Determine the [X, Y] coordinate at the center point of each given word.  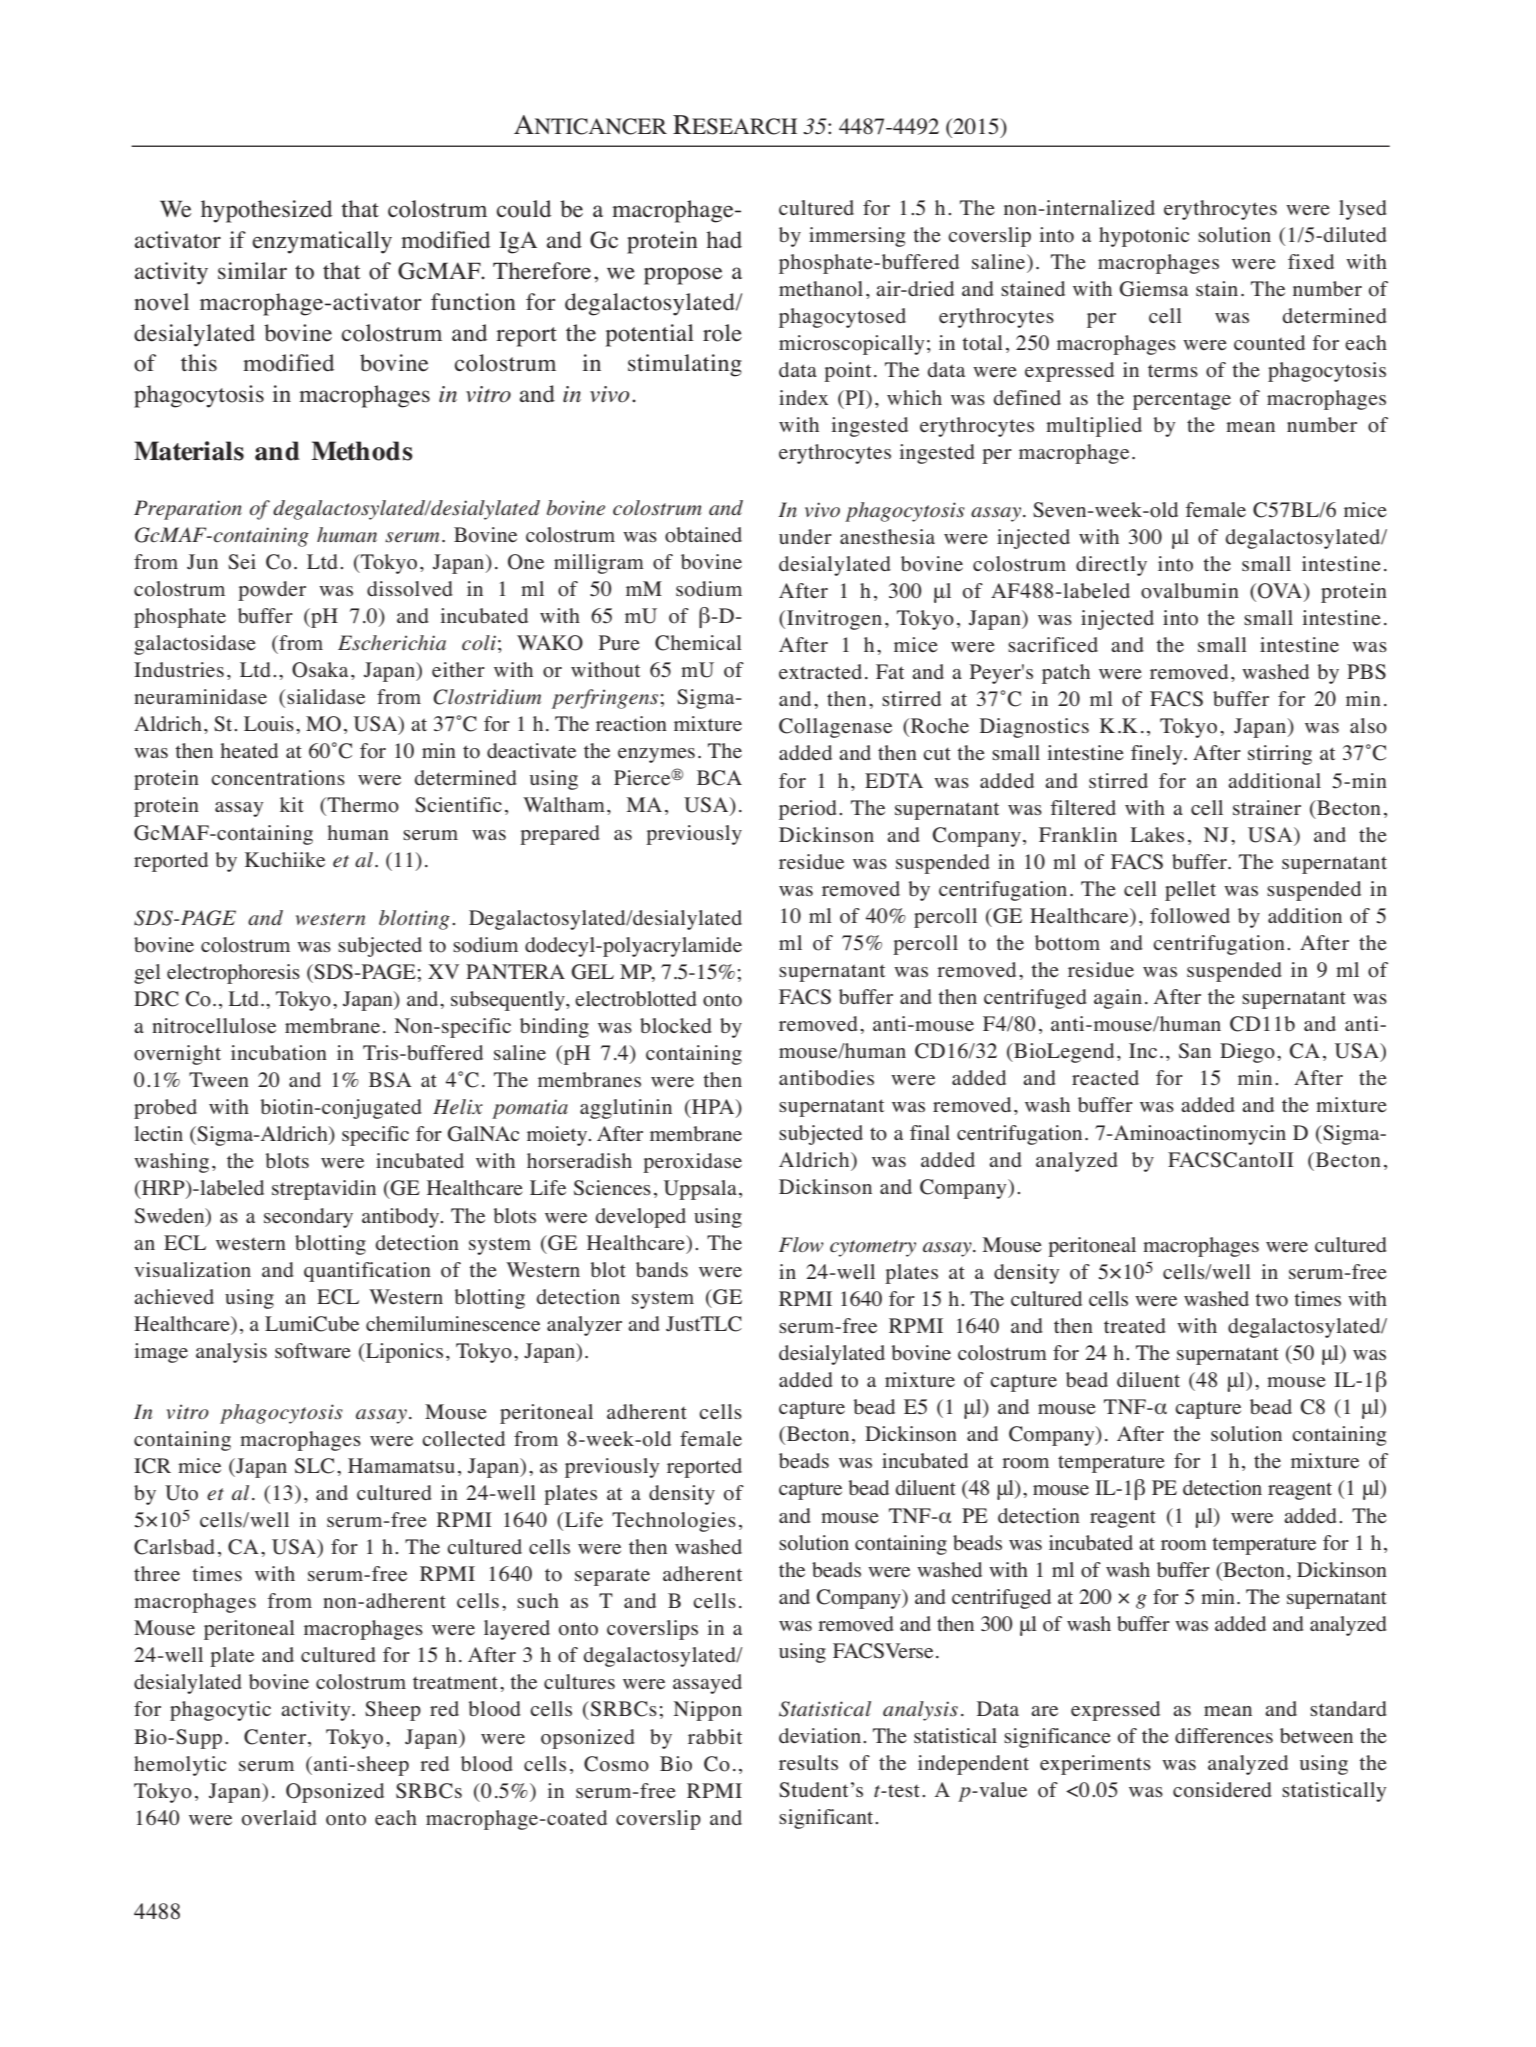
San [1195, 1051]
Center [276, 1737]
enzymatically [322, 242]
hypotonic [1144, 237]
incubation [279, 1053]
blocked [676, 1026]
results [808, 1762]
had [724, 239]
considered [1222, 1790]
